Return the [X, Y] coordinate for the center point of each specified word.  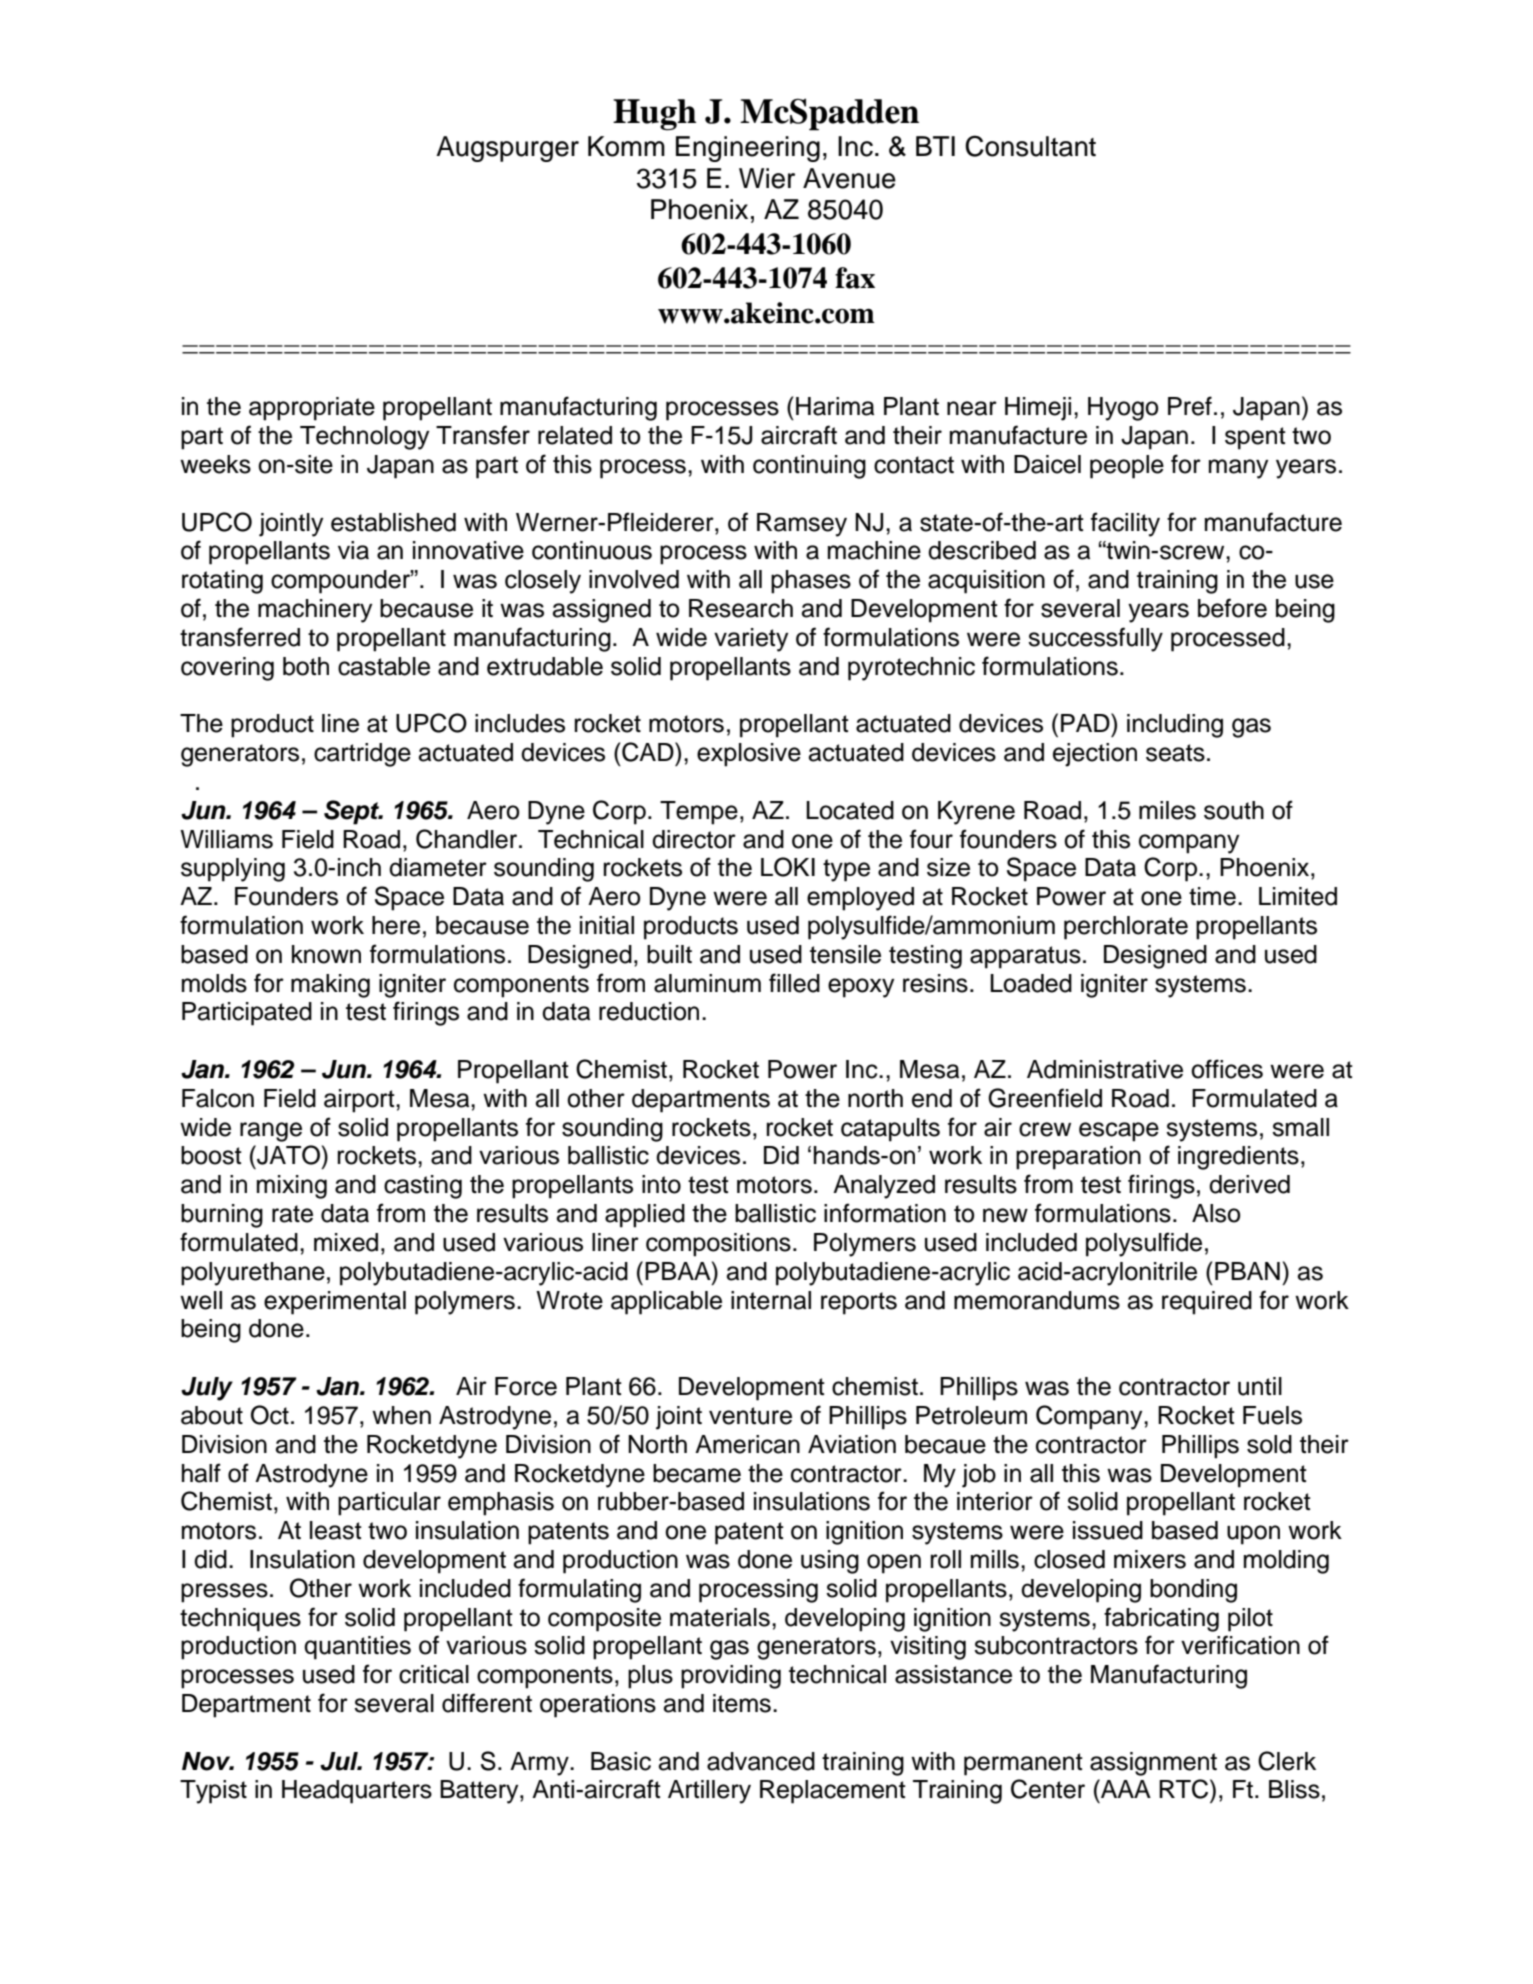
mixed [346, 1242]
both [306, 666]
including [1175, 726]
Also [1216, 1213]
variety [751, 640]
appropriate [312, 409]
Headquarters [357, 1792]
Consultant [1030, 146]
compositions [718, 1245]
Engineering [748, 149]
